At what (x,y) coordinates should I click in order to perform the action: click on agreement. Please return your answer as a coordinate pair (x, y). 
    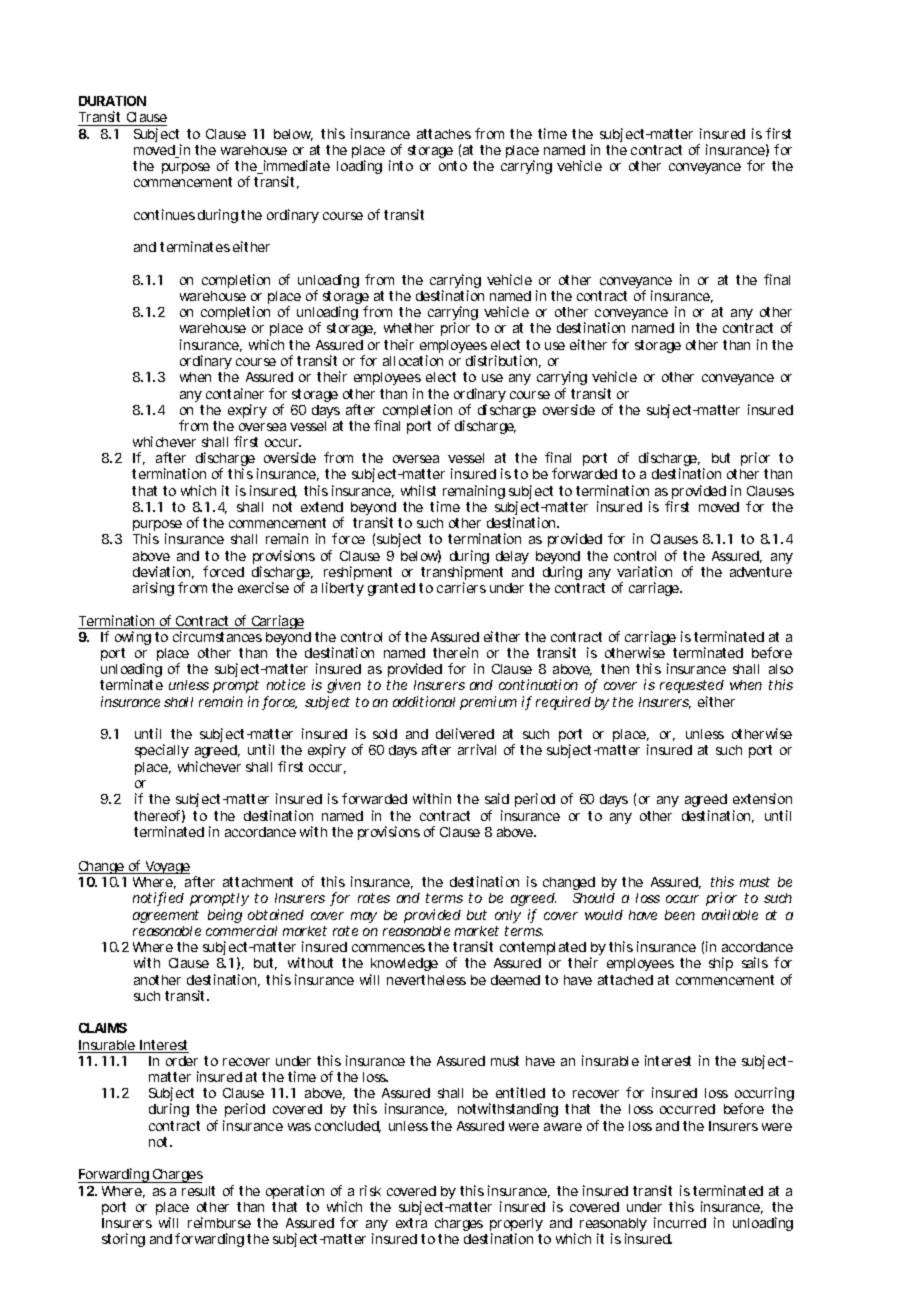
    Looking at the image, I should click on (166, 916).
